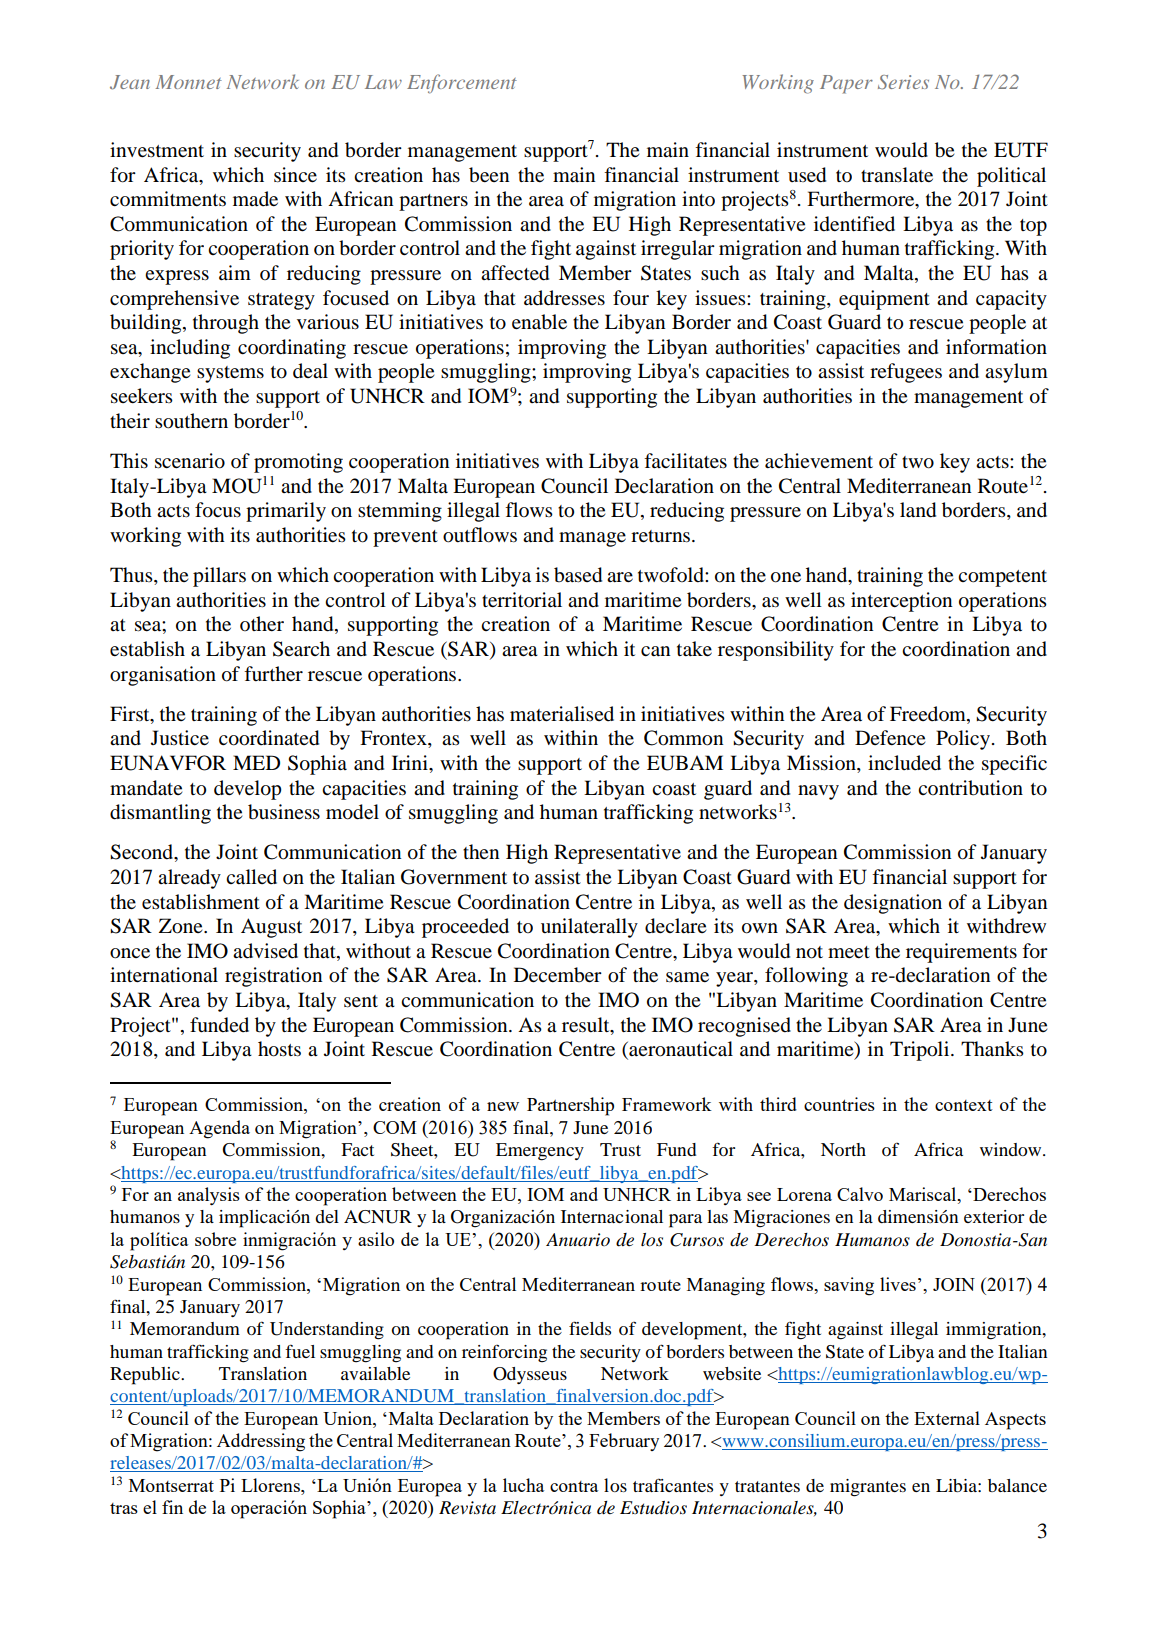 Image resolution: width=1158 pixels, height=1638 pixels. Describe the element at coordinates (562, 714) in the document. I see `materialised` at that location.
